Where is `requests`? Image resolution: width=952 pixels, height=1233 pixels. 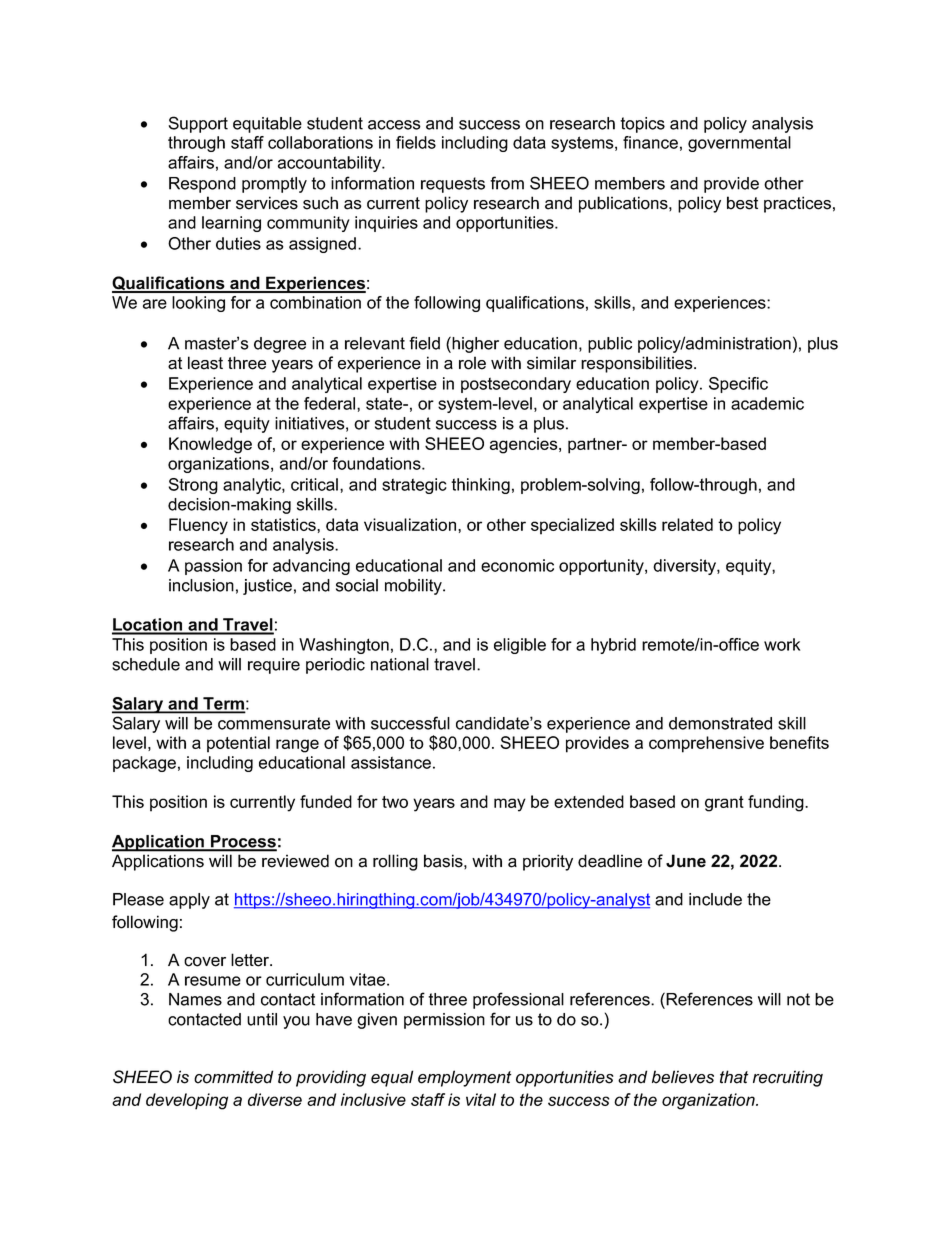
requests is located at coordinates (453, 185).
